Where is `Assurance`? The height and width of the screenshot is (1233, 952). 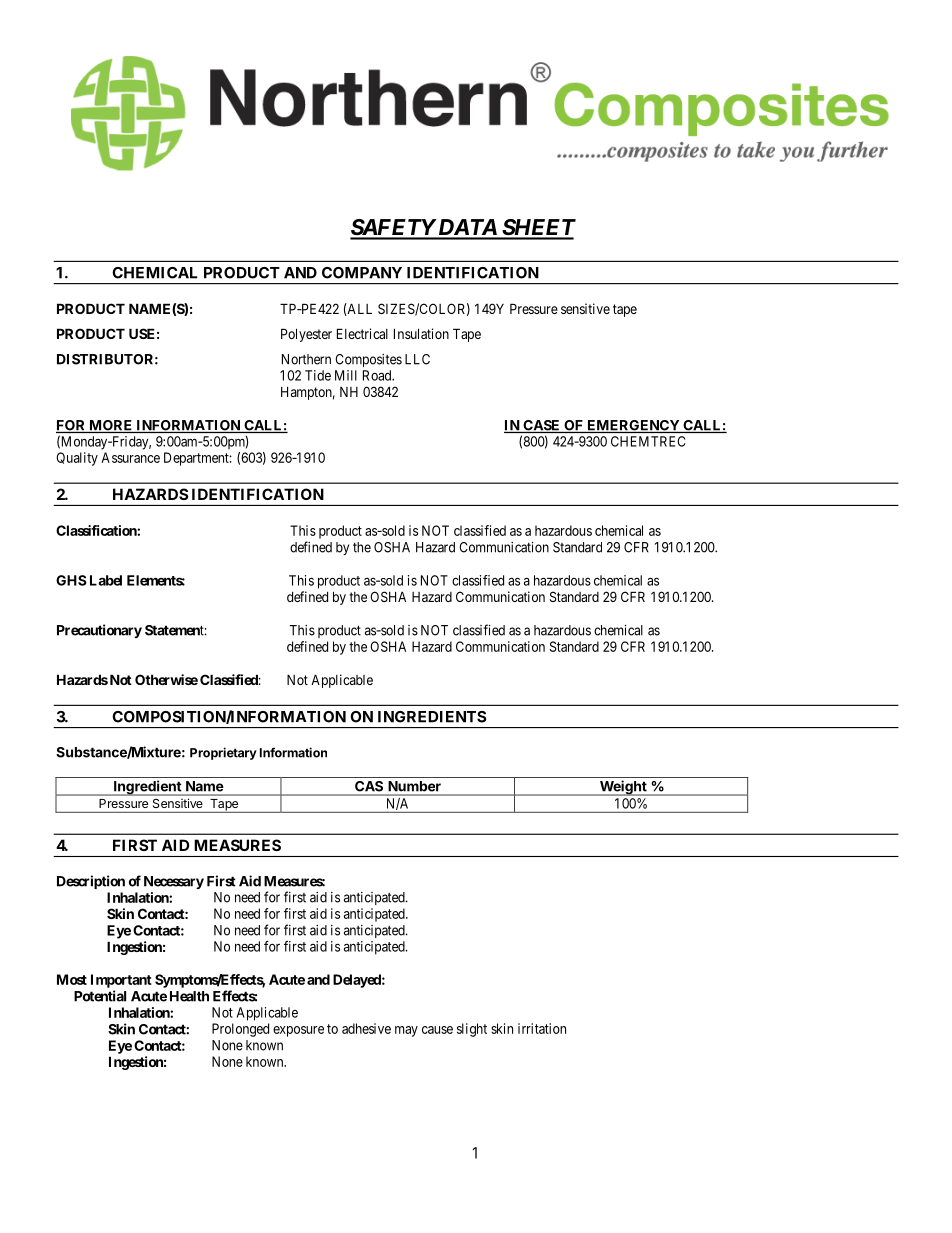
Assurance is located at coordinates (130, 457).
